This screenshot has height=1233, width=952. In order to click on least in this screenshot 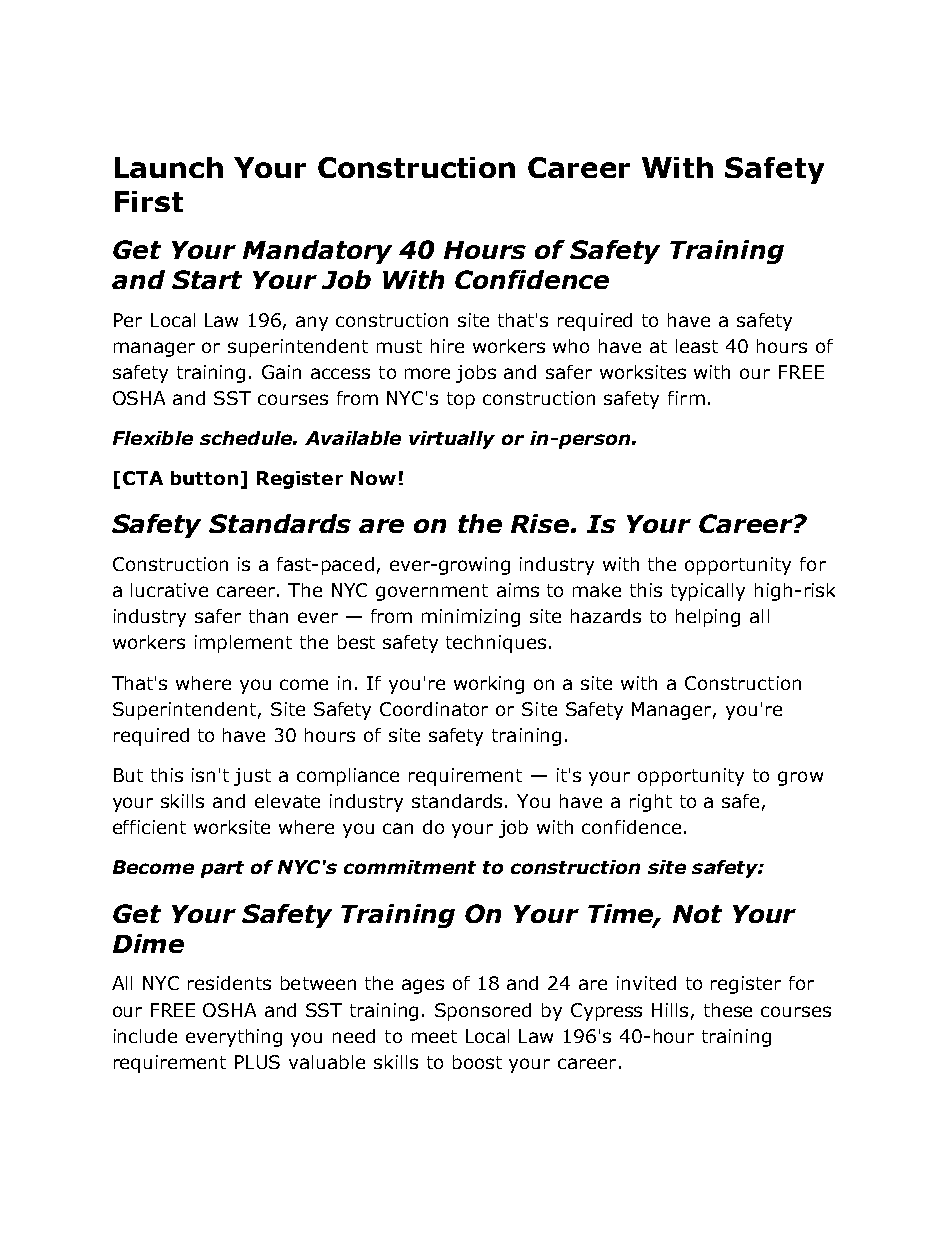, I will do `click(697, 346)`.
